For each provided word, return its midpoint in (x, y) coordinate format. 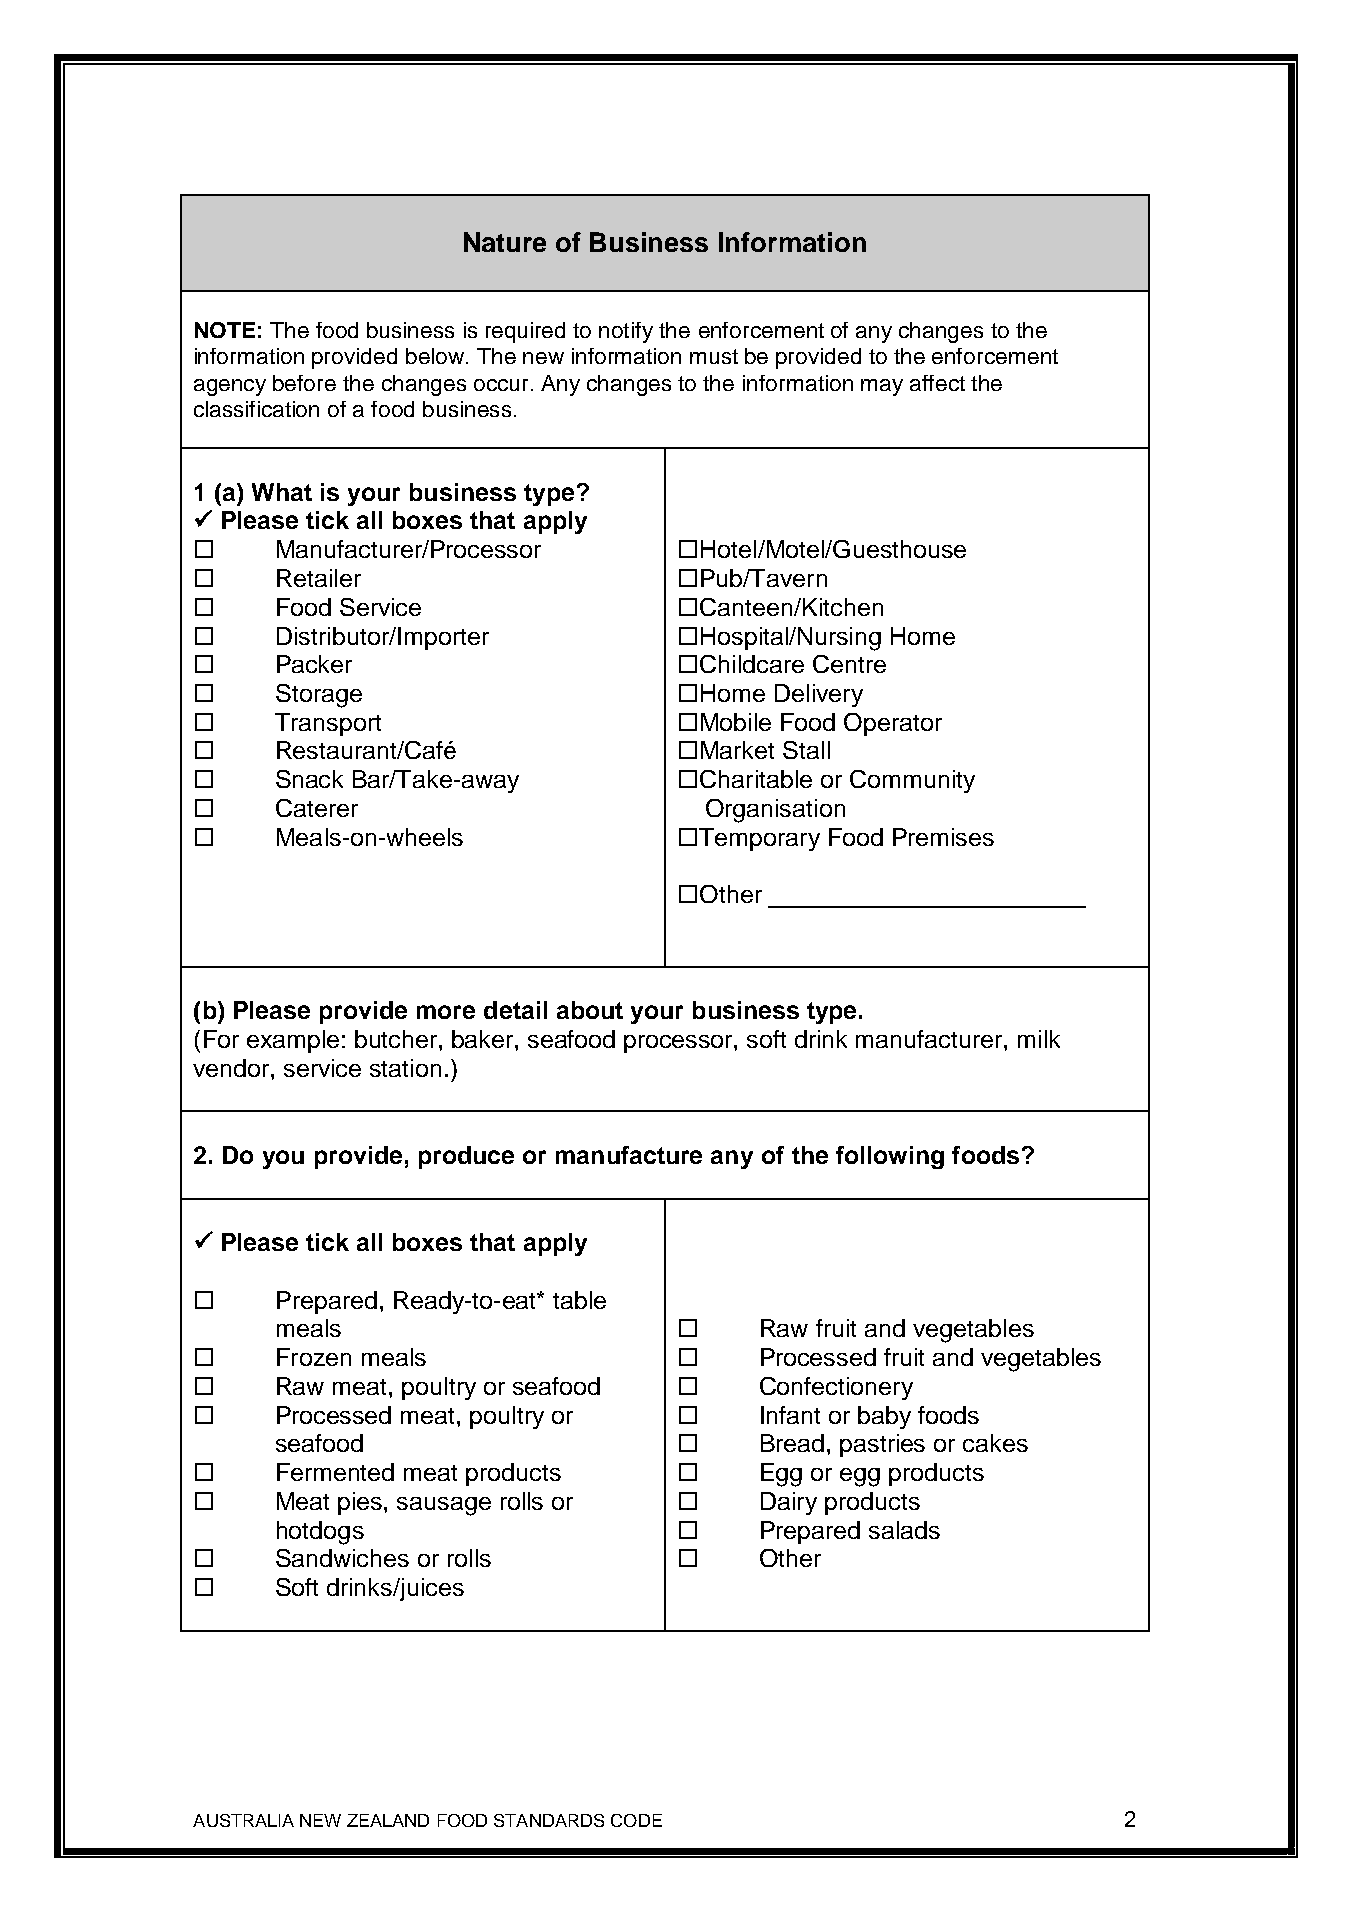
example (293, 1041)
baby (884, 1417)
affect (937, 383)
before (304, 383)
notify (626, 332)
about (590, 1010)
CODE (636, 1820)
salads (904, 1530)
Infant (790, 1415)
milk (1039, 1039)
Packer (314, 664)
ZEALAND (388, 1820)
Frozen (314, 1357)
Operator (893, 724)
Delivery (819, 695)
